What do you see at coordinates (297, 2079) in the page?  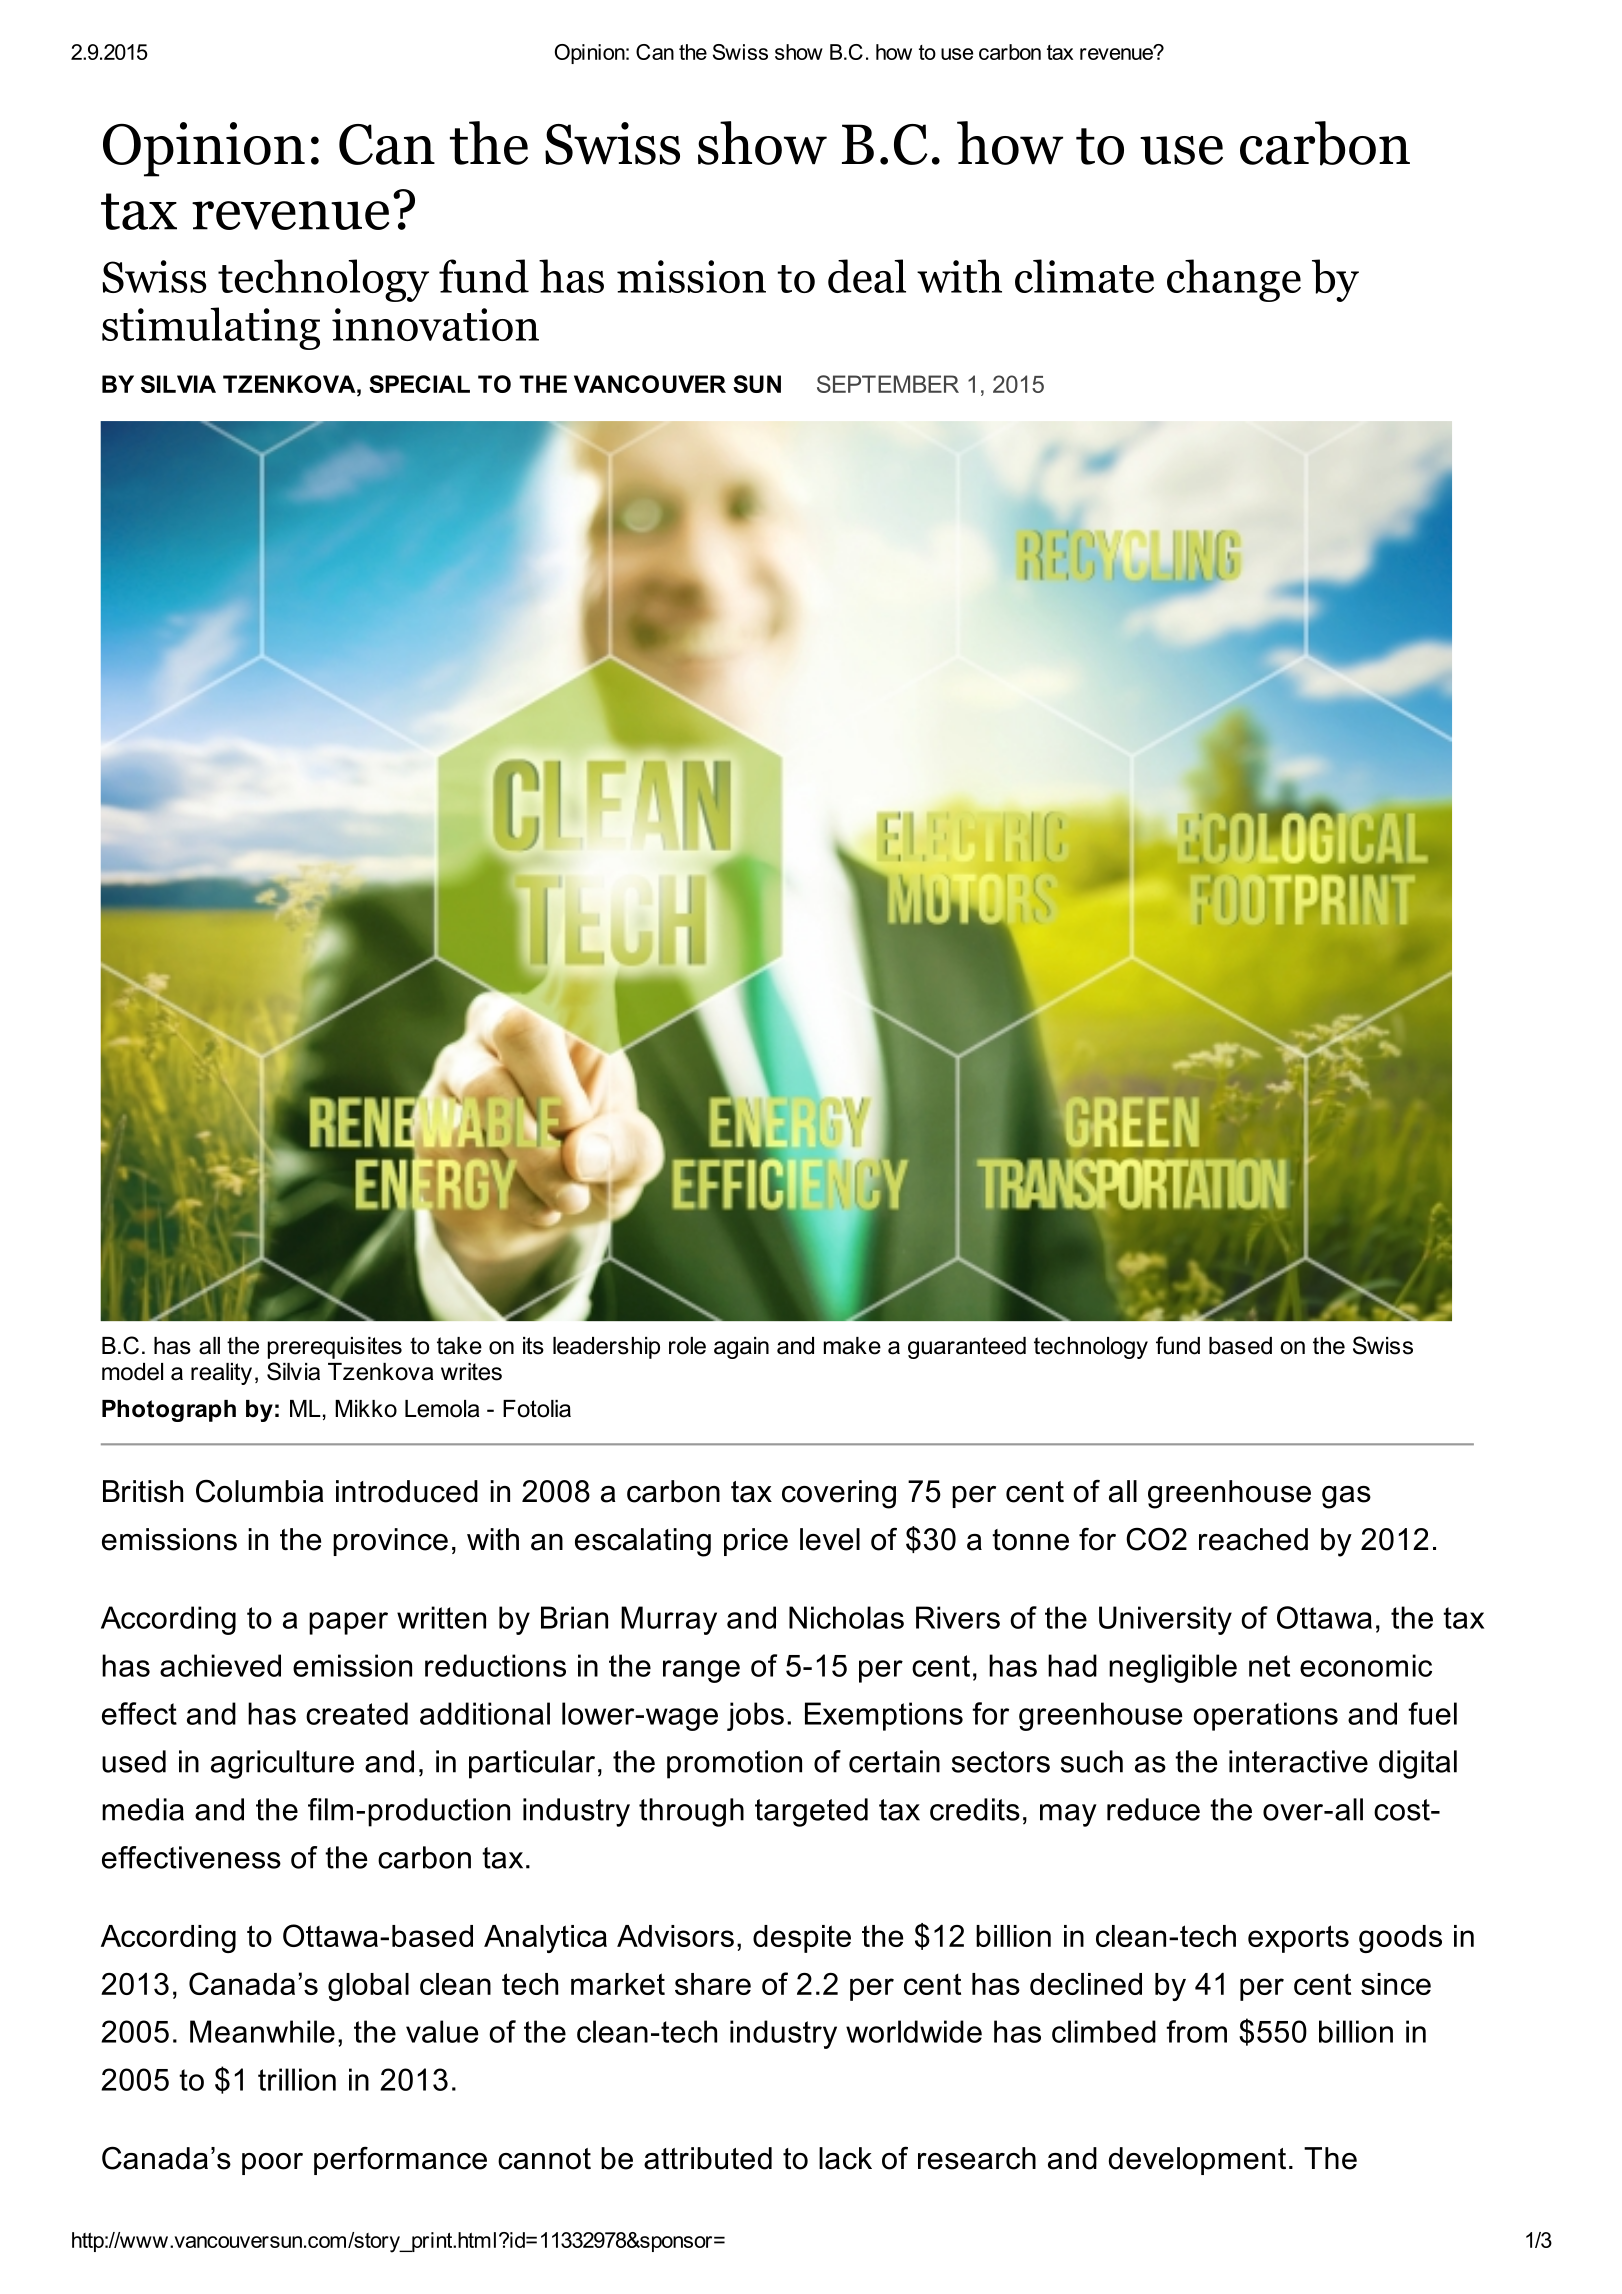 I see `trillion` at bounding box center [297, 2079].
